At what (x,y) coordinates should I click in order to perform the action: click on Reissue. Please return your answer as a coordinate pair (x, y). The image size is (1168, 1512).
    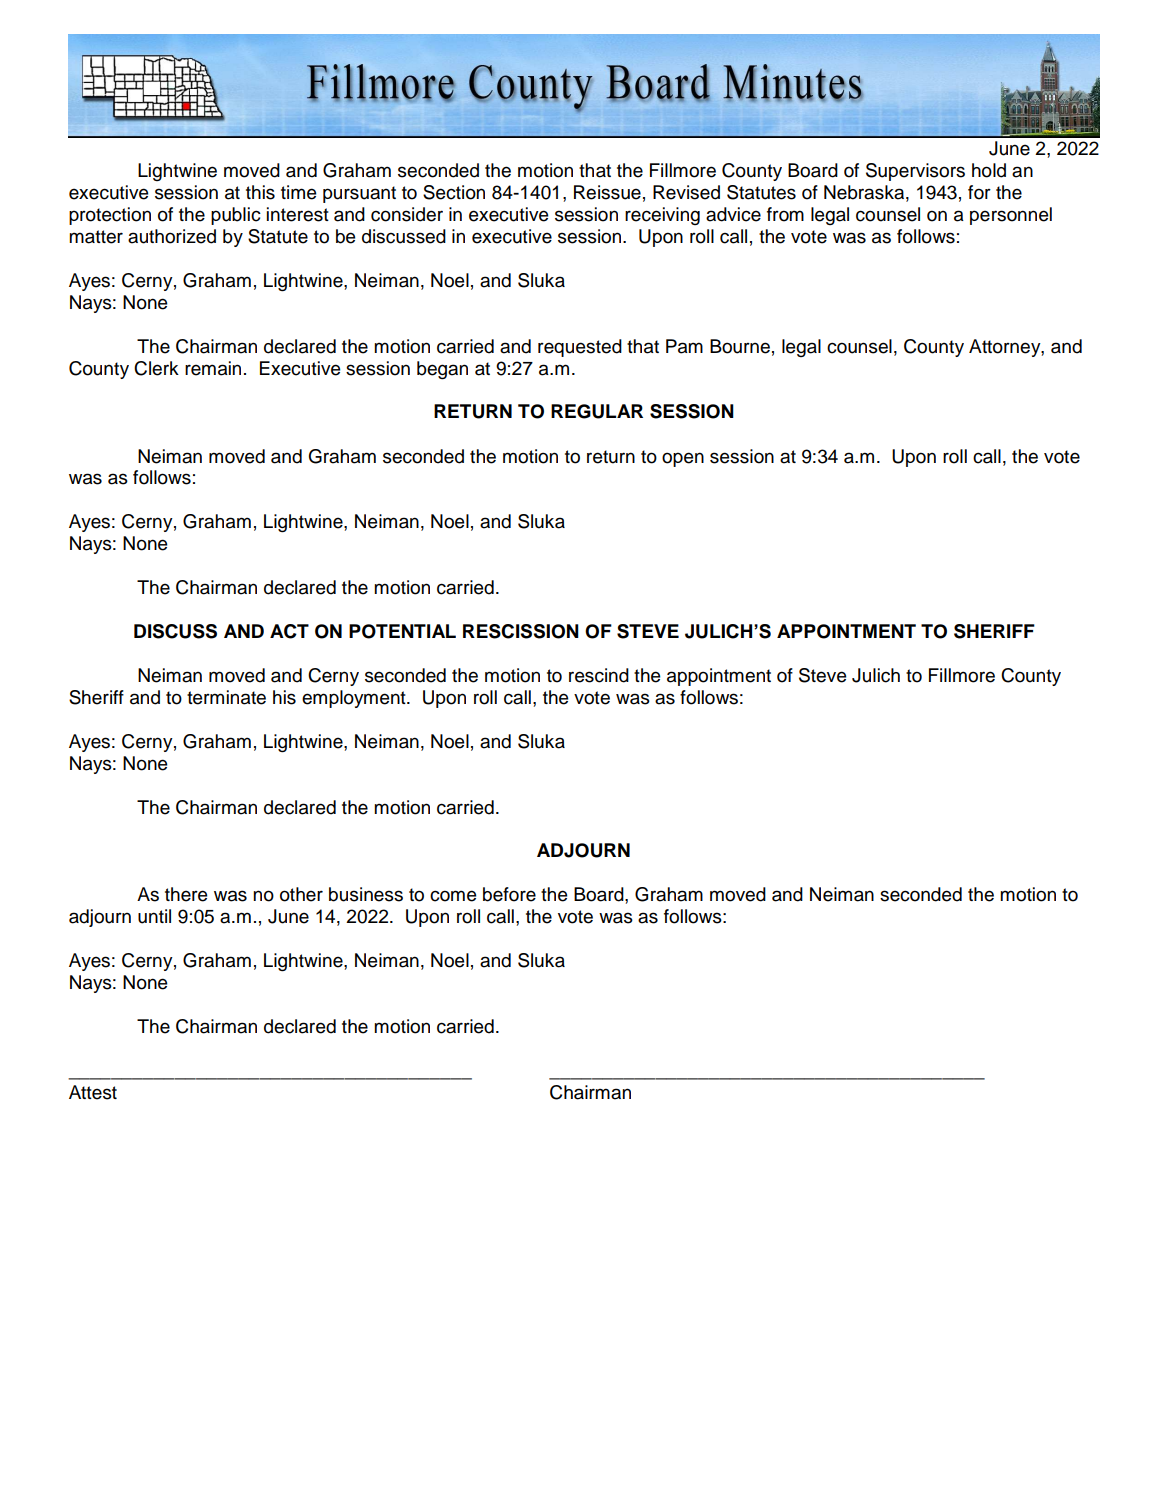
    Looking at the image, I should click on (607, 192).
